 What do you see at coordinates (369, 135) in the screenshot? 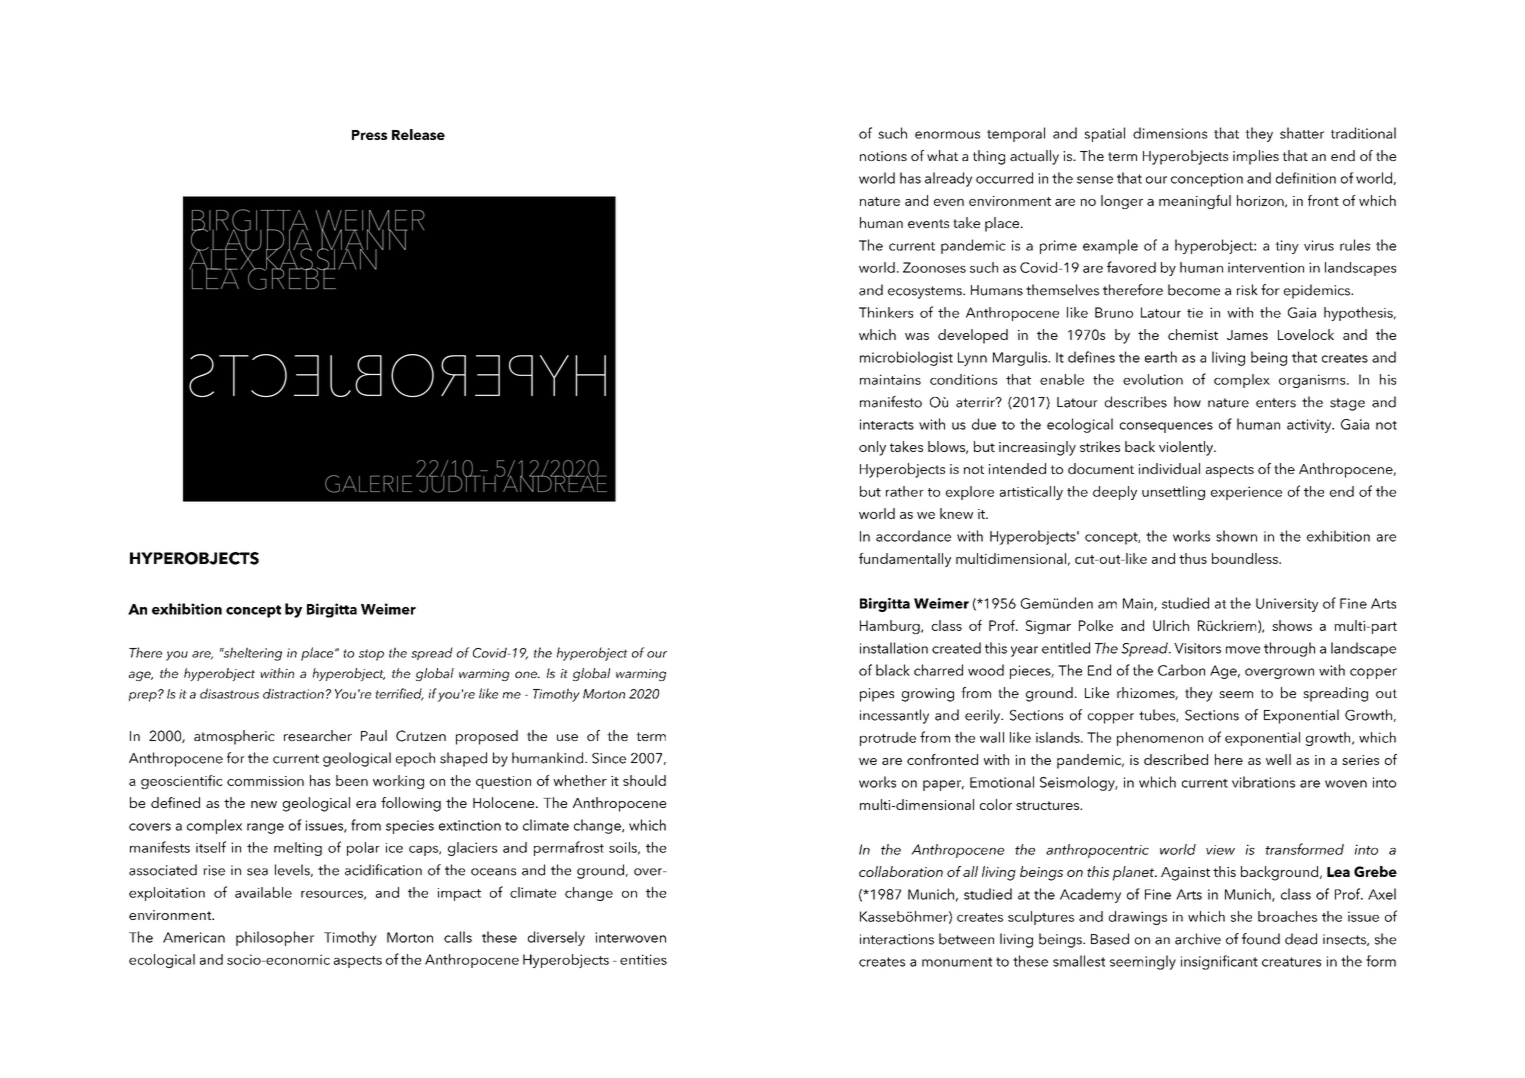
I see `Press` at bounding box center [369, 135].
